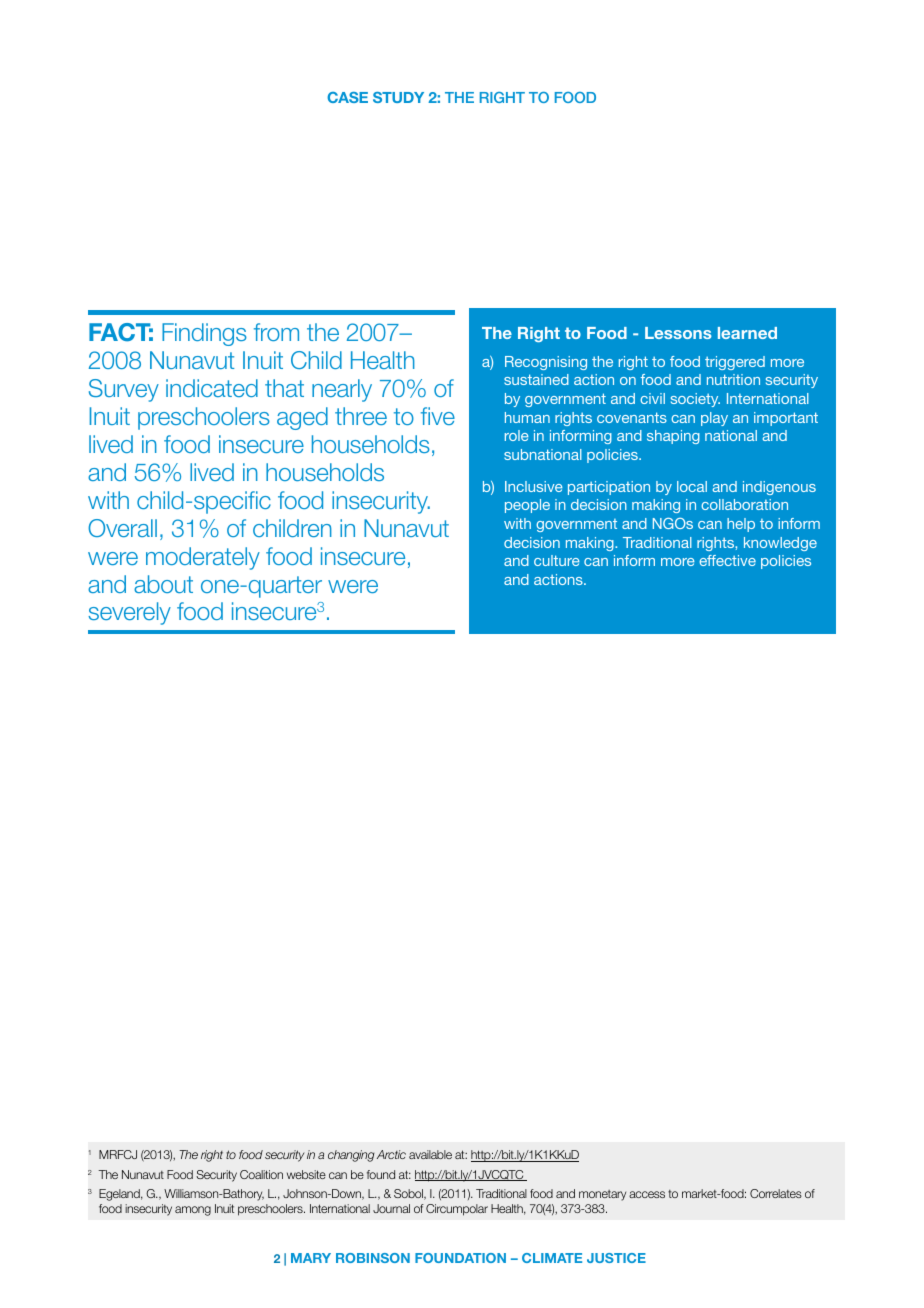  I want to click on among, so click(193, 1211).
